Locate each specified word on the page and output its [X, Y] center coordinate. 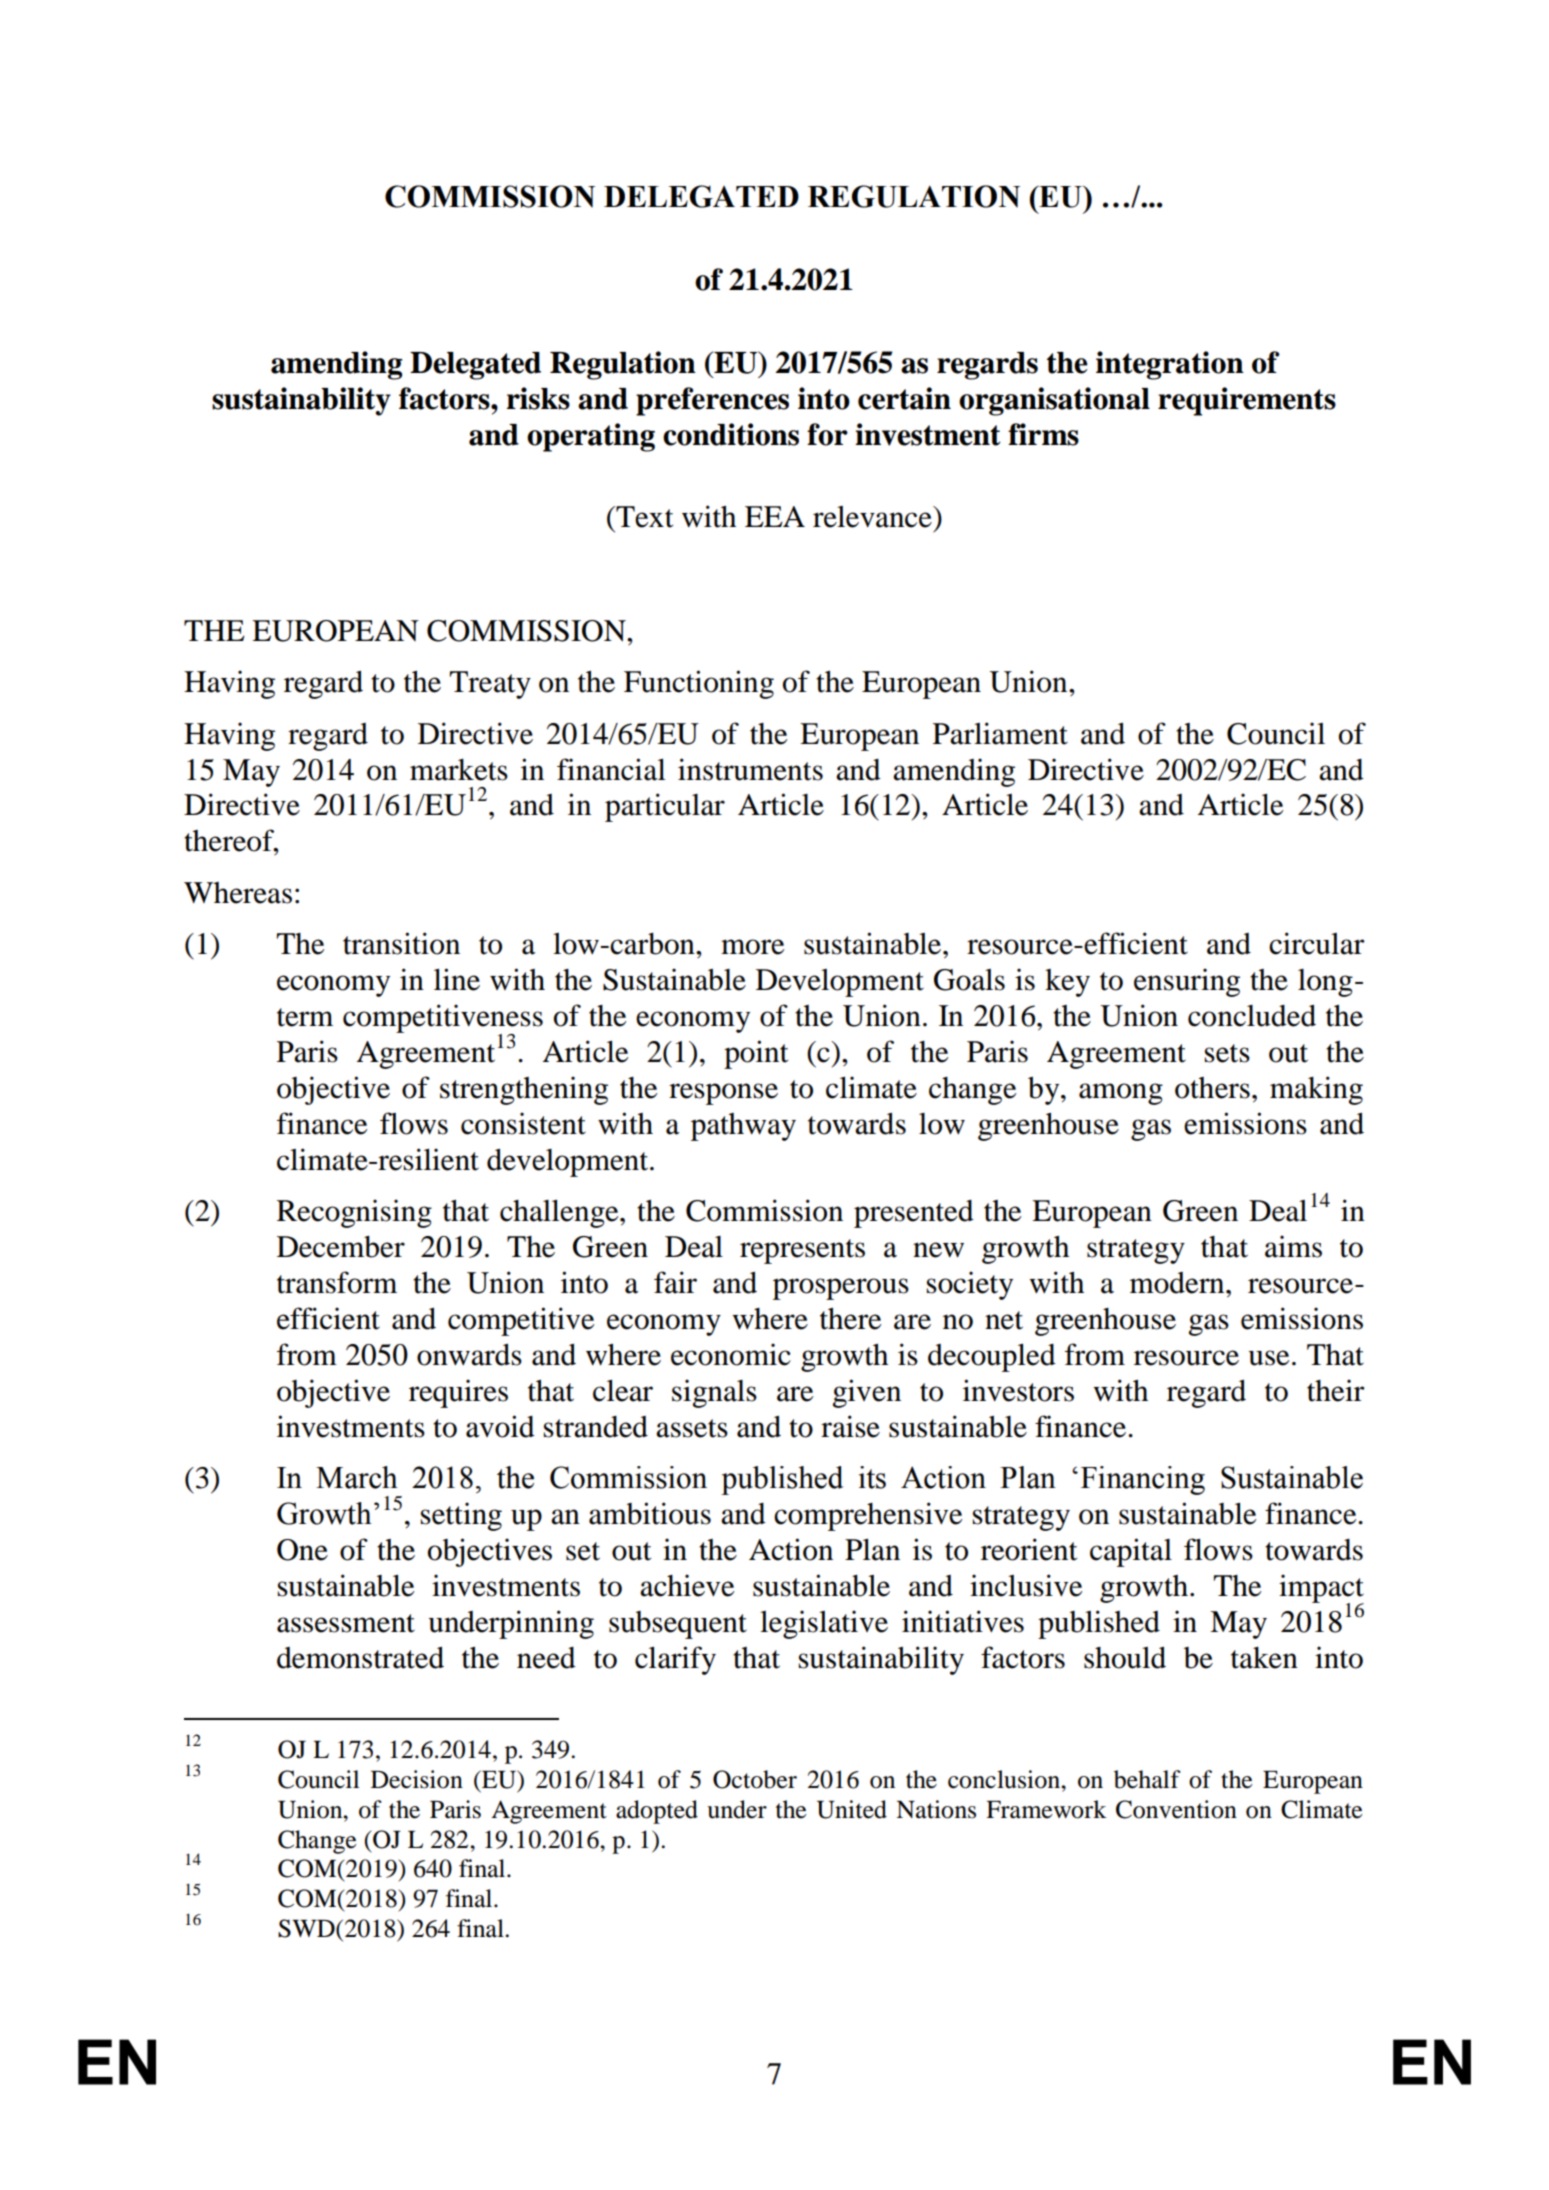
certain [904, 398]
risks [538, 398]
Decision [417, 1779]
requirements [1247, 401]
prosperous [841, 1289]
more [752, 947]
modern [1178, 1283]
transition [401, 943]
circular [1317, 943]
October [755, 1779]
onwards [469, 1354]
